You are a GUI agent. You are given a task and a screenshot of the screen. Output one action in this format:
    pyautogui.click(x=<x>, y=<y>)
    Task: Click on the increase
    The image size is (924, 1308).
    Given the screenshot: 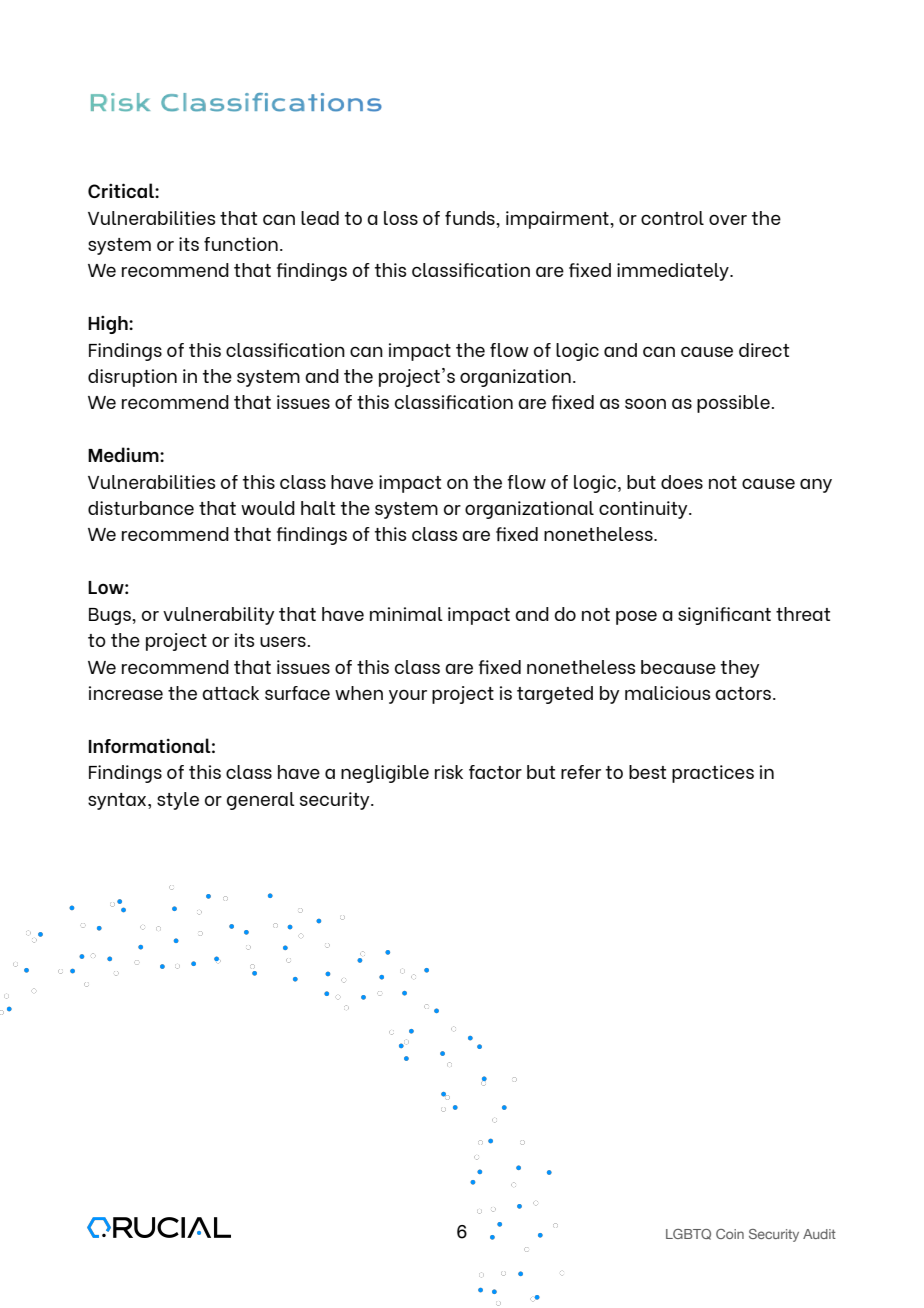 What is the action you would take?
    pyautogui.click(x=126, y=693)
